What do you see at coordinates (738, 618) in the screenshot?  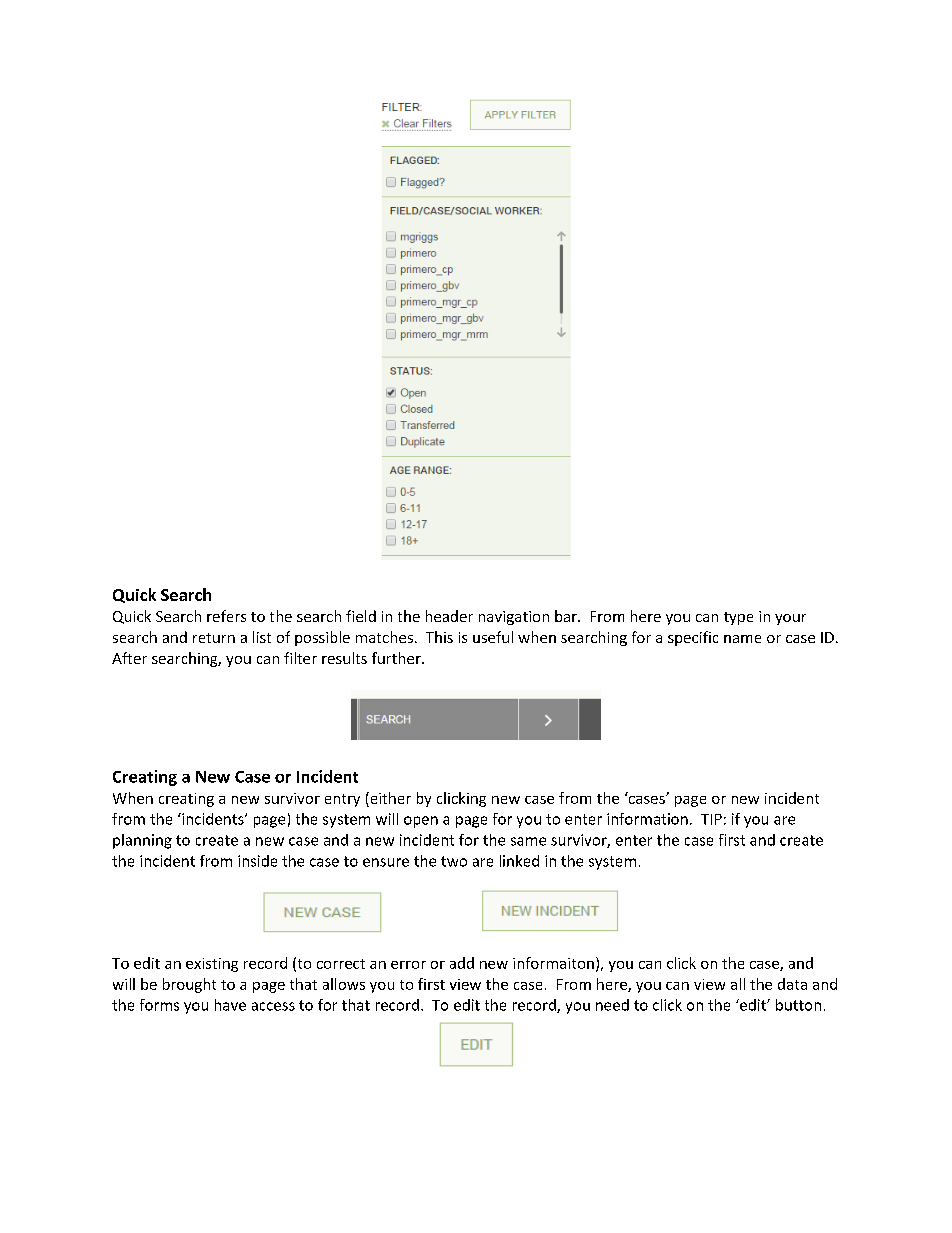 I see `type` at bounding box center [738, 618].
